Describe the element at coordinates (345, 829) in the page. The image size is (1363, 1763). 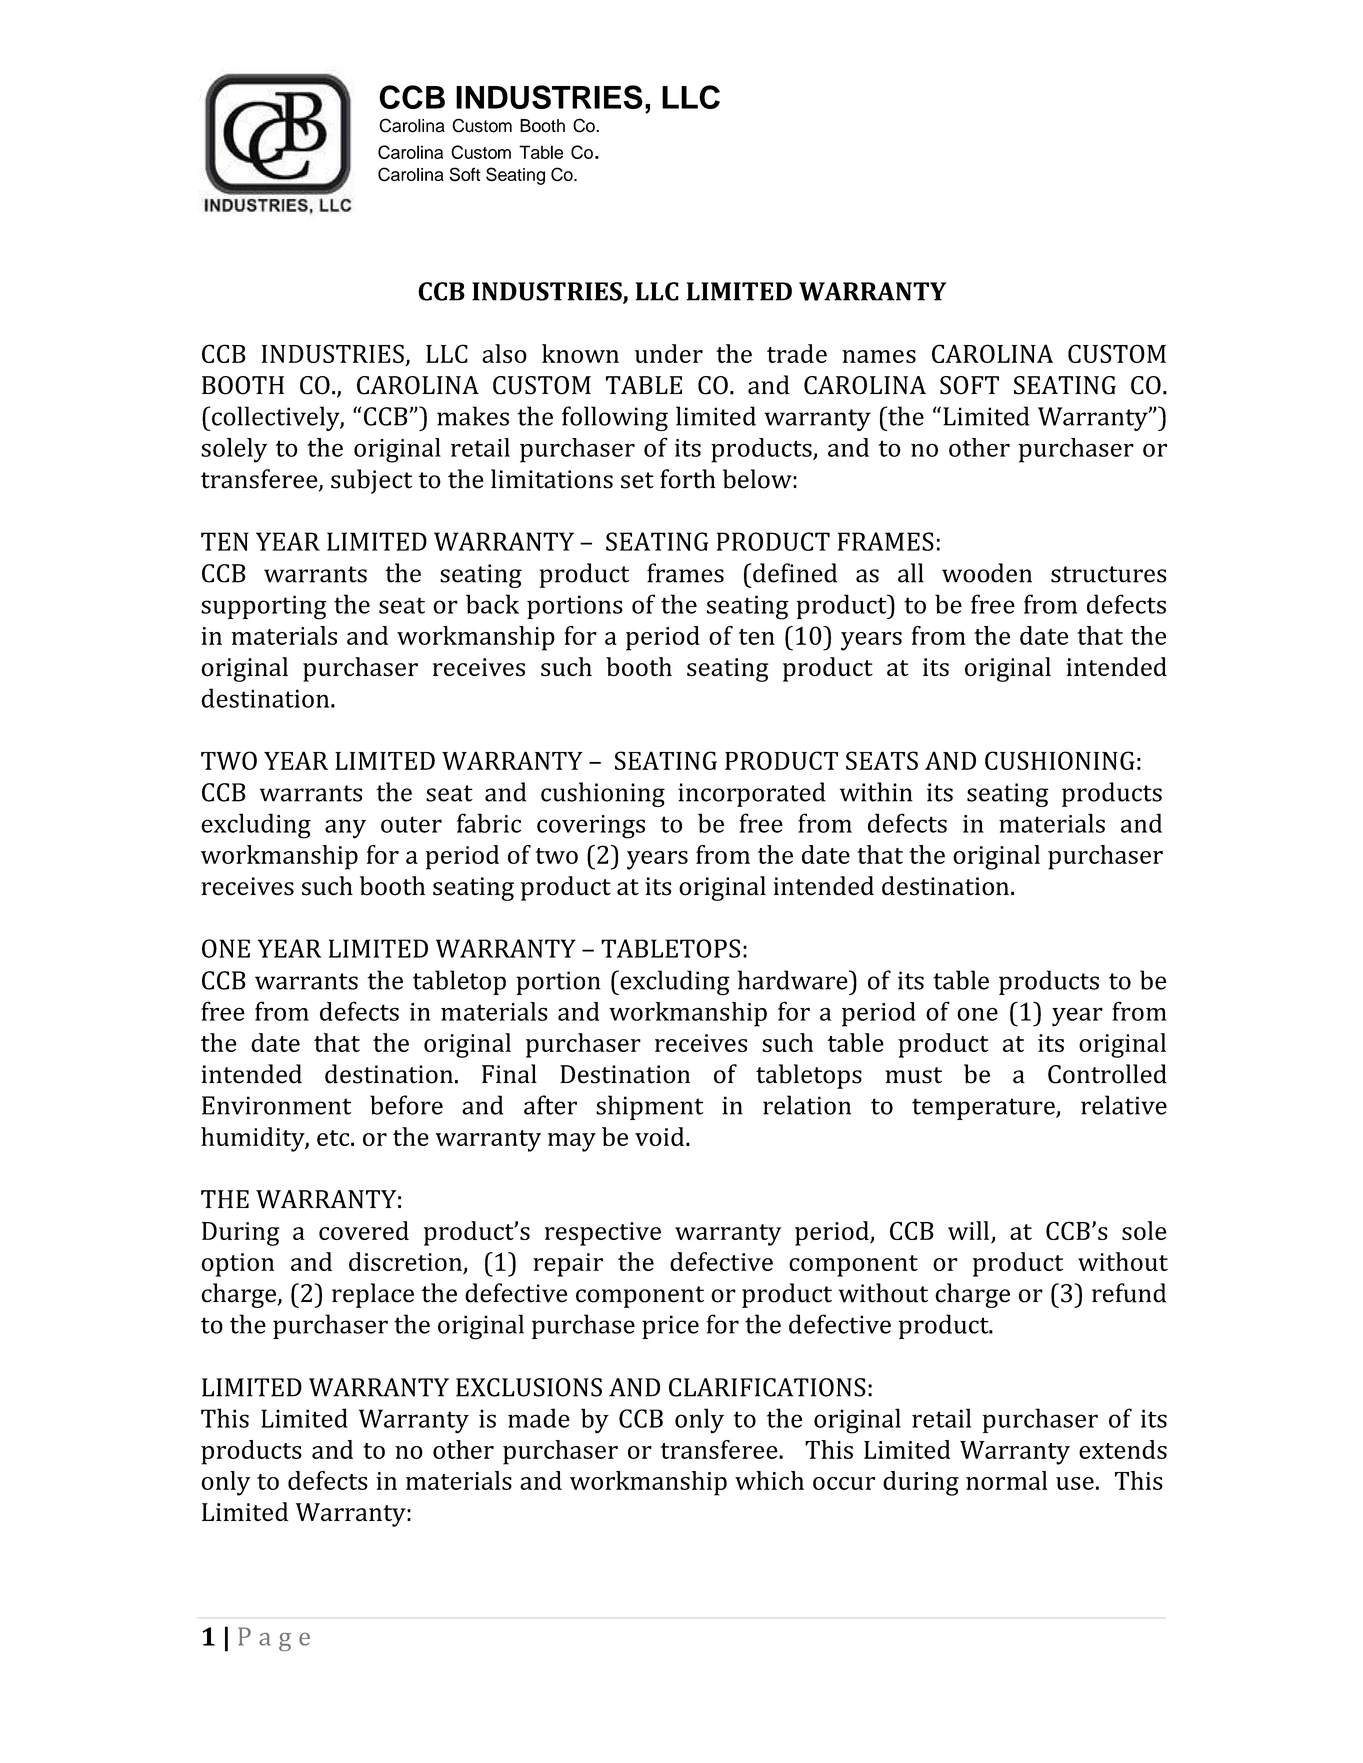
I see `any` at that location.
